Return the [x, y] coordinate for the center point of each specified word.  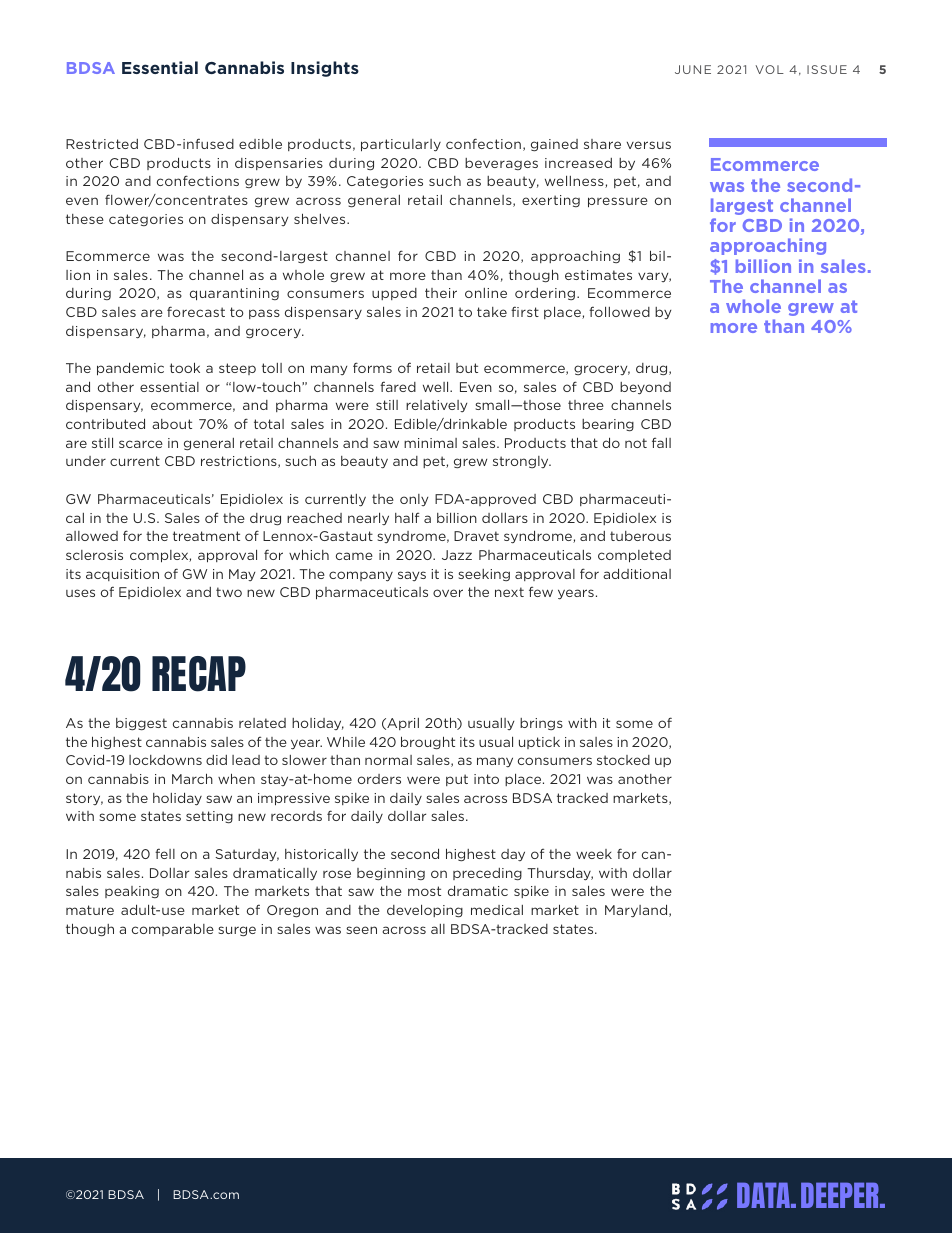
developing [425, 911]
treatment [206, 536]
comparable [173, 929]
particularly [401, 145]
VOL [770, 69]
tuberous [640, 536]
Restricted [102, 144]
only [414, 500]
